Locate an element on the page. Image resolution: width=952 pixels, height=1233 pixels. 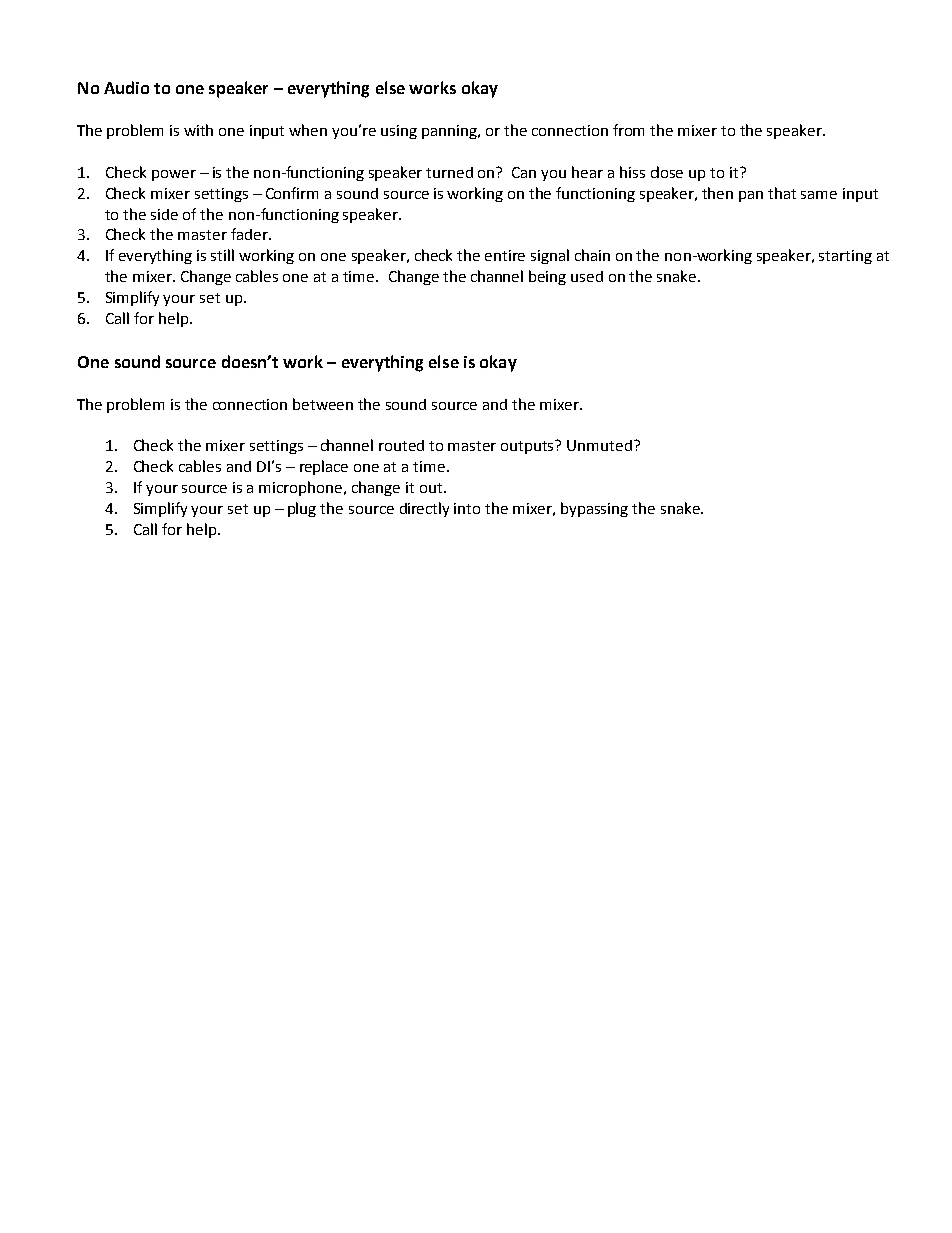
microphone is located at coordinates (302, 488).
